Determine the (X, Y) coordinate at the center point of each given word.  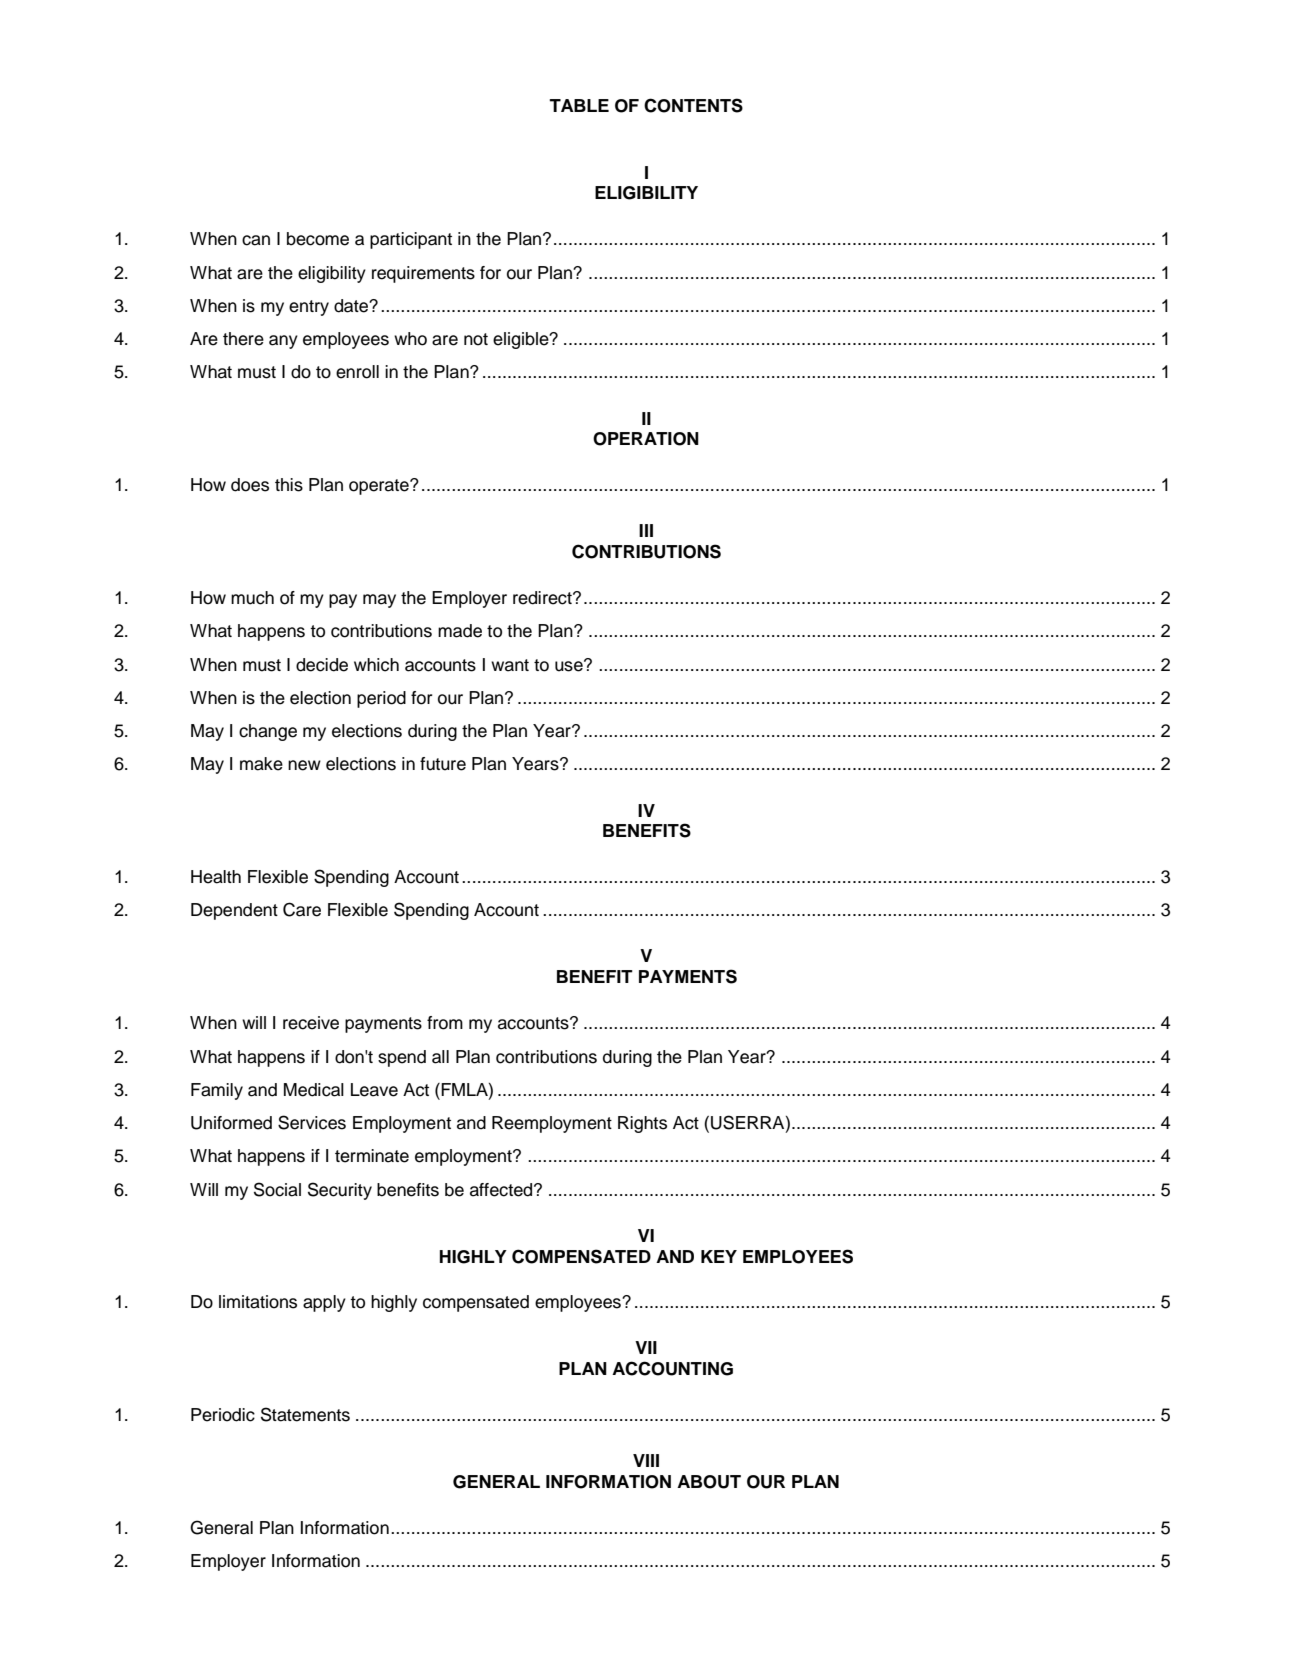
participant (411, 240)
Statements (305, 1414)
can (256, 240)
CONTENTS (693, 105)
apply (324, 1303)
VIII (646, 1460)
